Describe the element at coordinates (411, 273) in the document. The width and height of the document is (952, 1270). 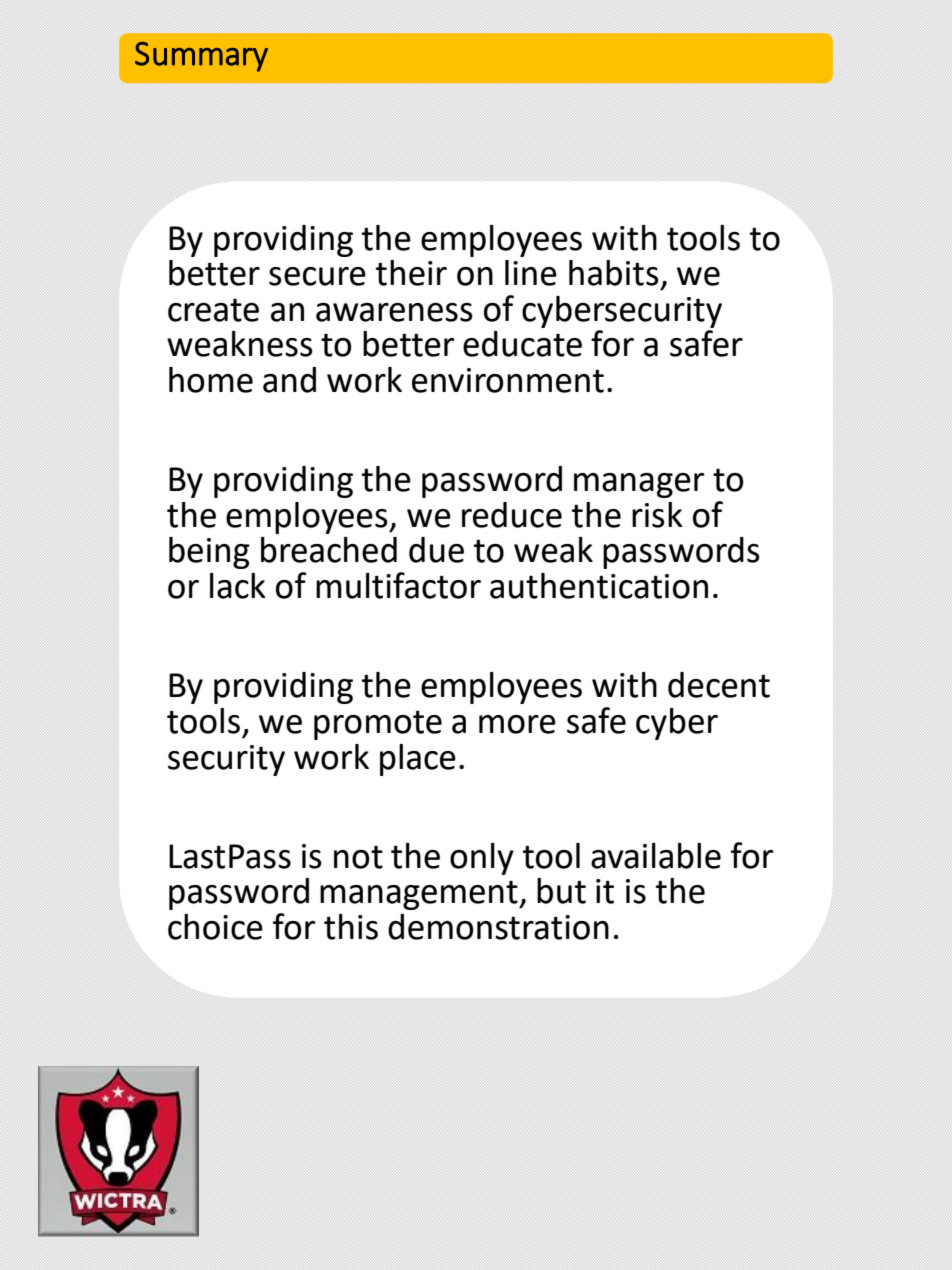
I see `their` at that location.
